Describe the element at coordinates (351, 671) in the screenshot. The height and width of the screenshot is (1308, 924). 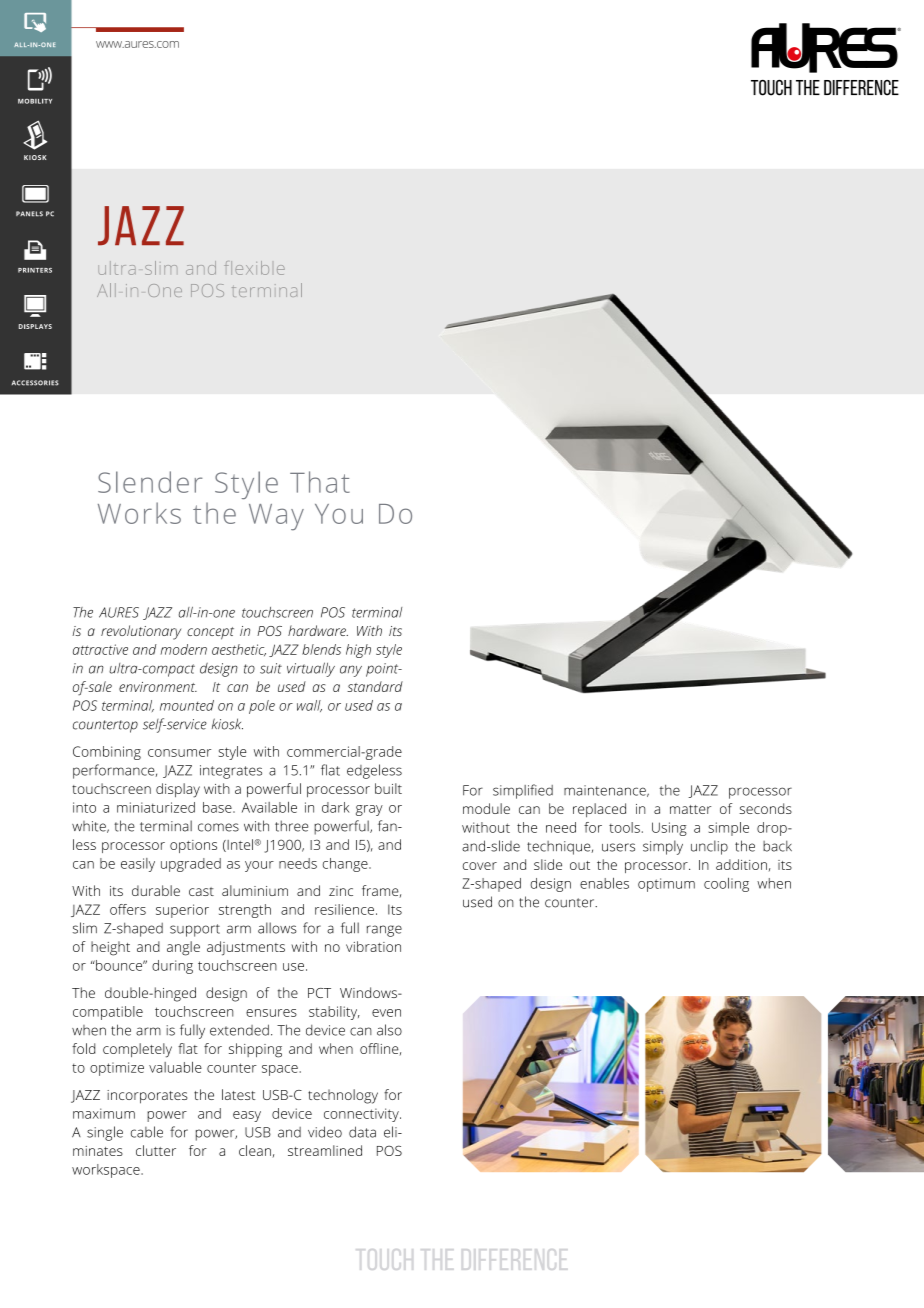
I see `any` at that location.
